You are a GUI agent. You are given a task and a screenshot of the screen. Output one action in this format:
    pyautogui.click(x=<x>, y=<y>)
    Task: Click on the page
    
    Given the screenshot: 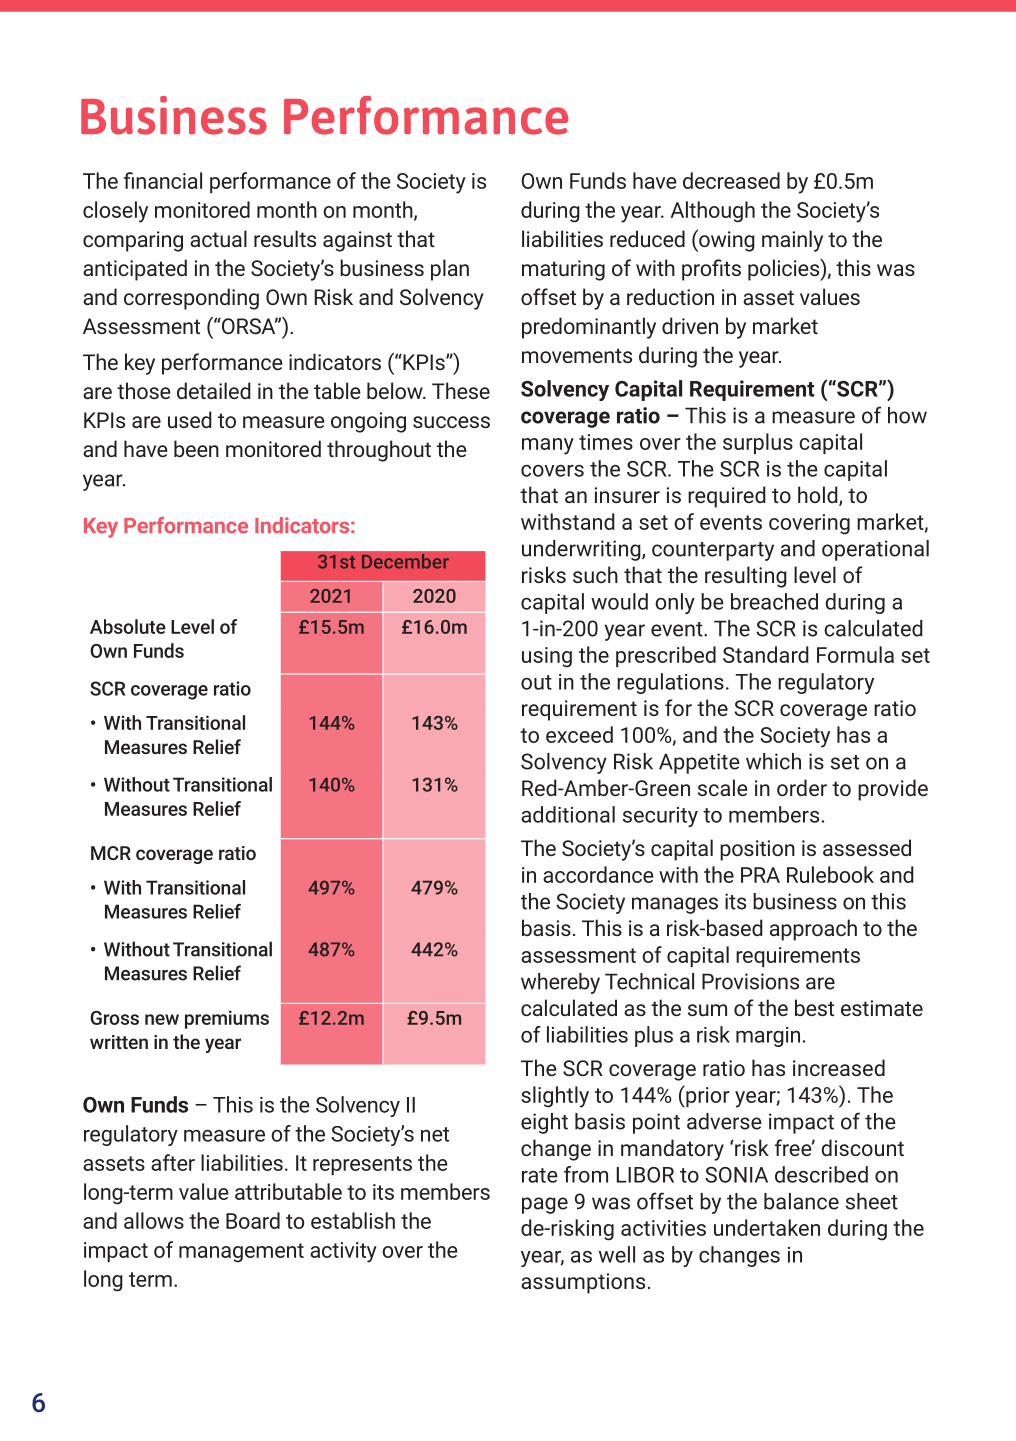 What is the action you would take?
    pyautogui.click(x=545, y=1205)
